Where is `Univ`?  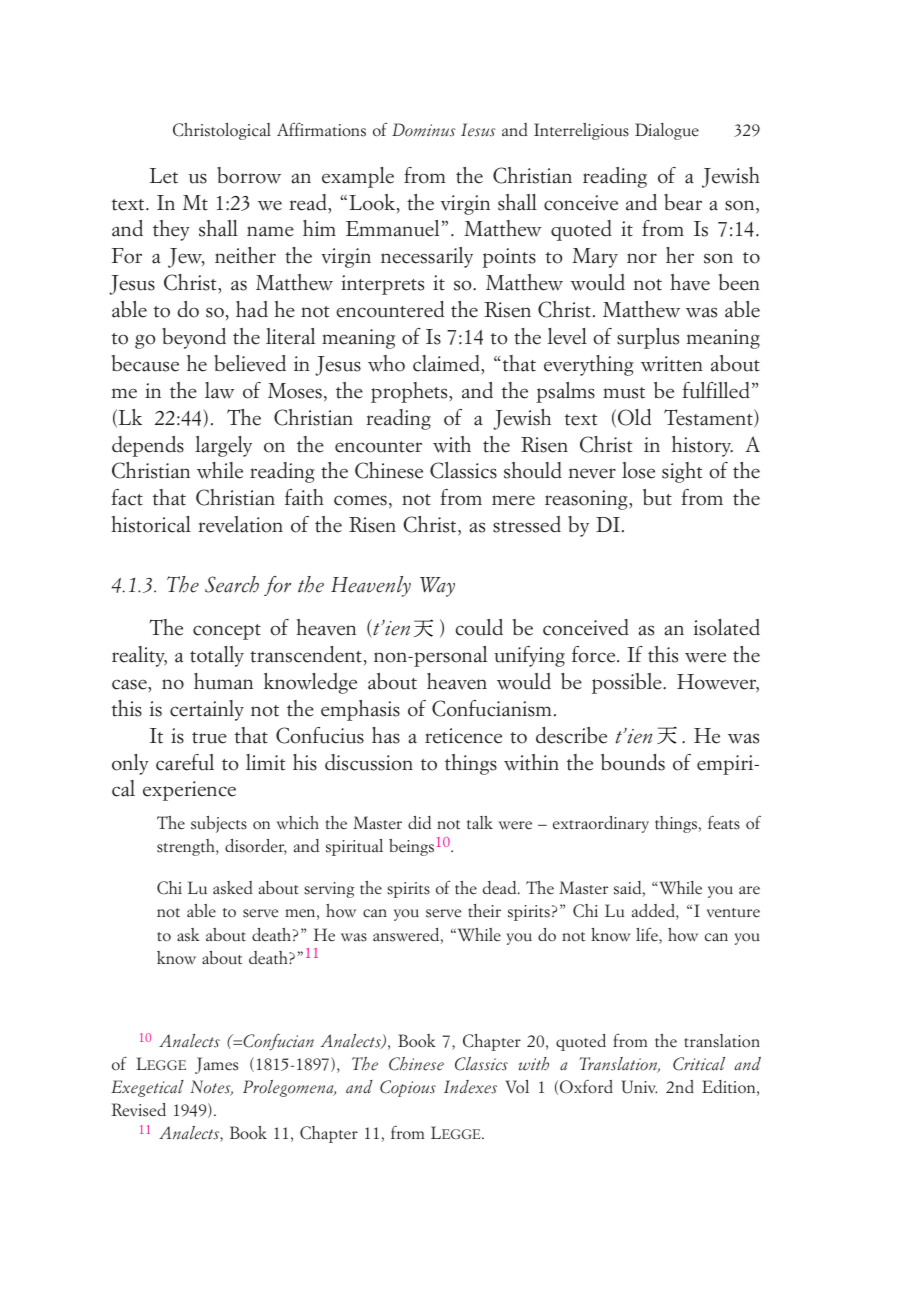
Univ is located at coordinates (639, 1087).
